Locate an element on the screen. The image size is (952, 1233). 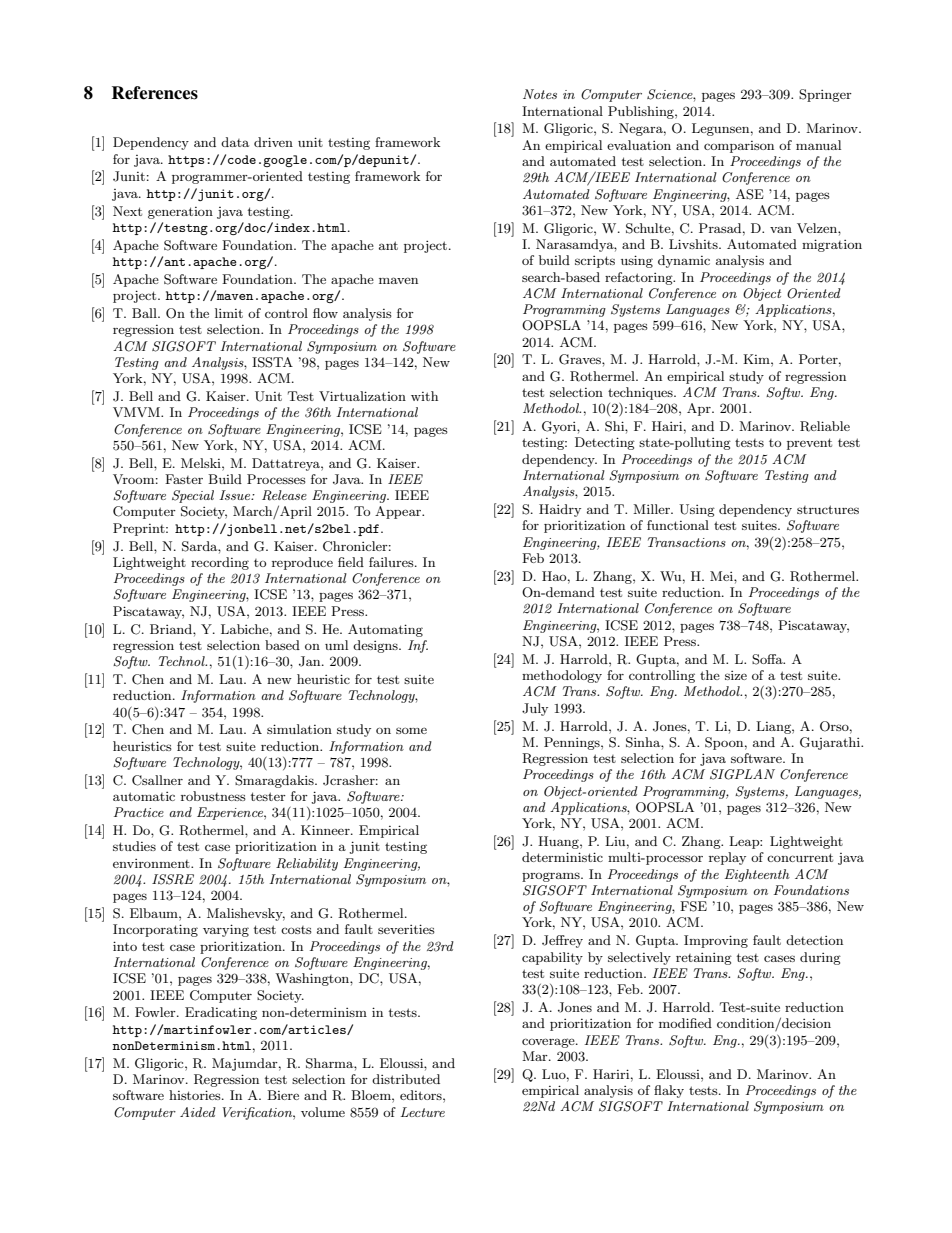
comparison is located at coordinates (739, 147).
